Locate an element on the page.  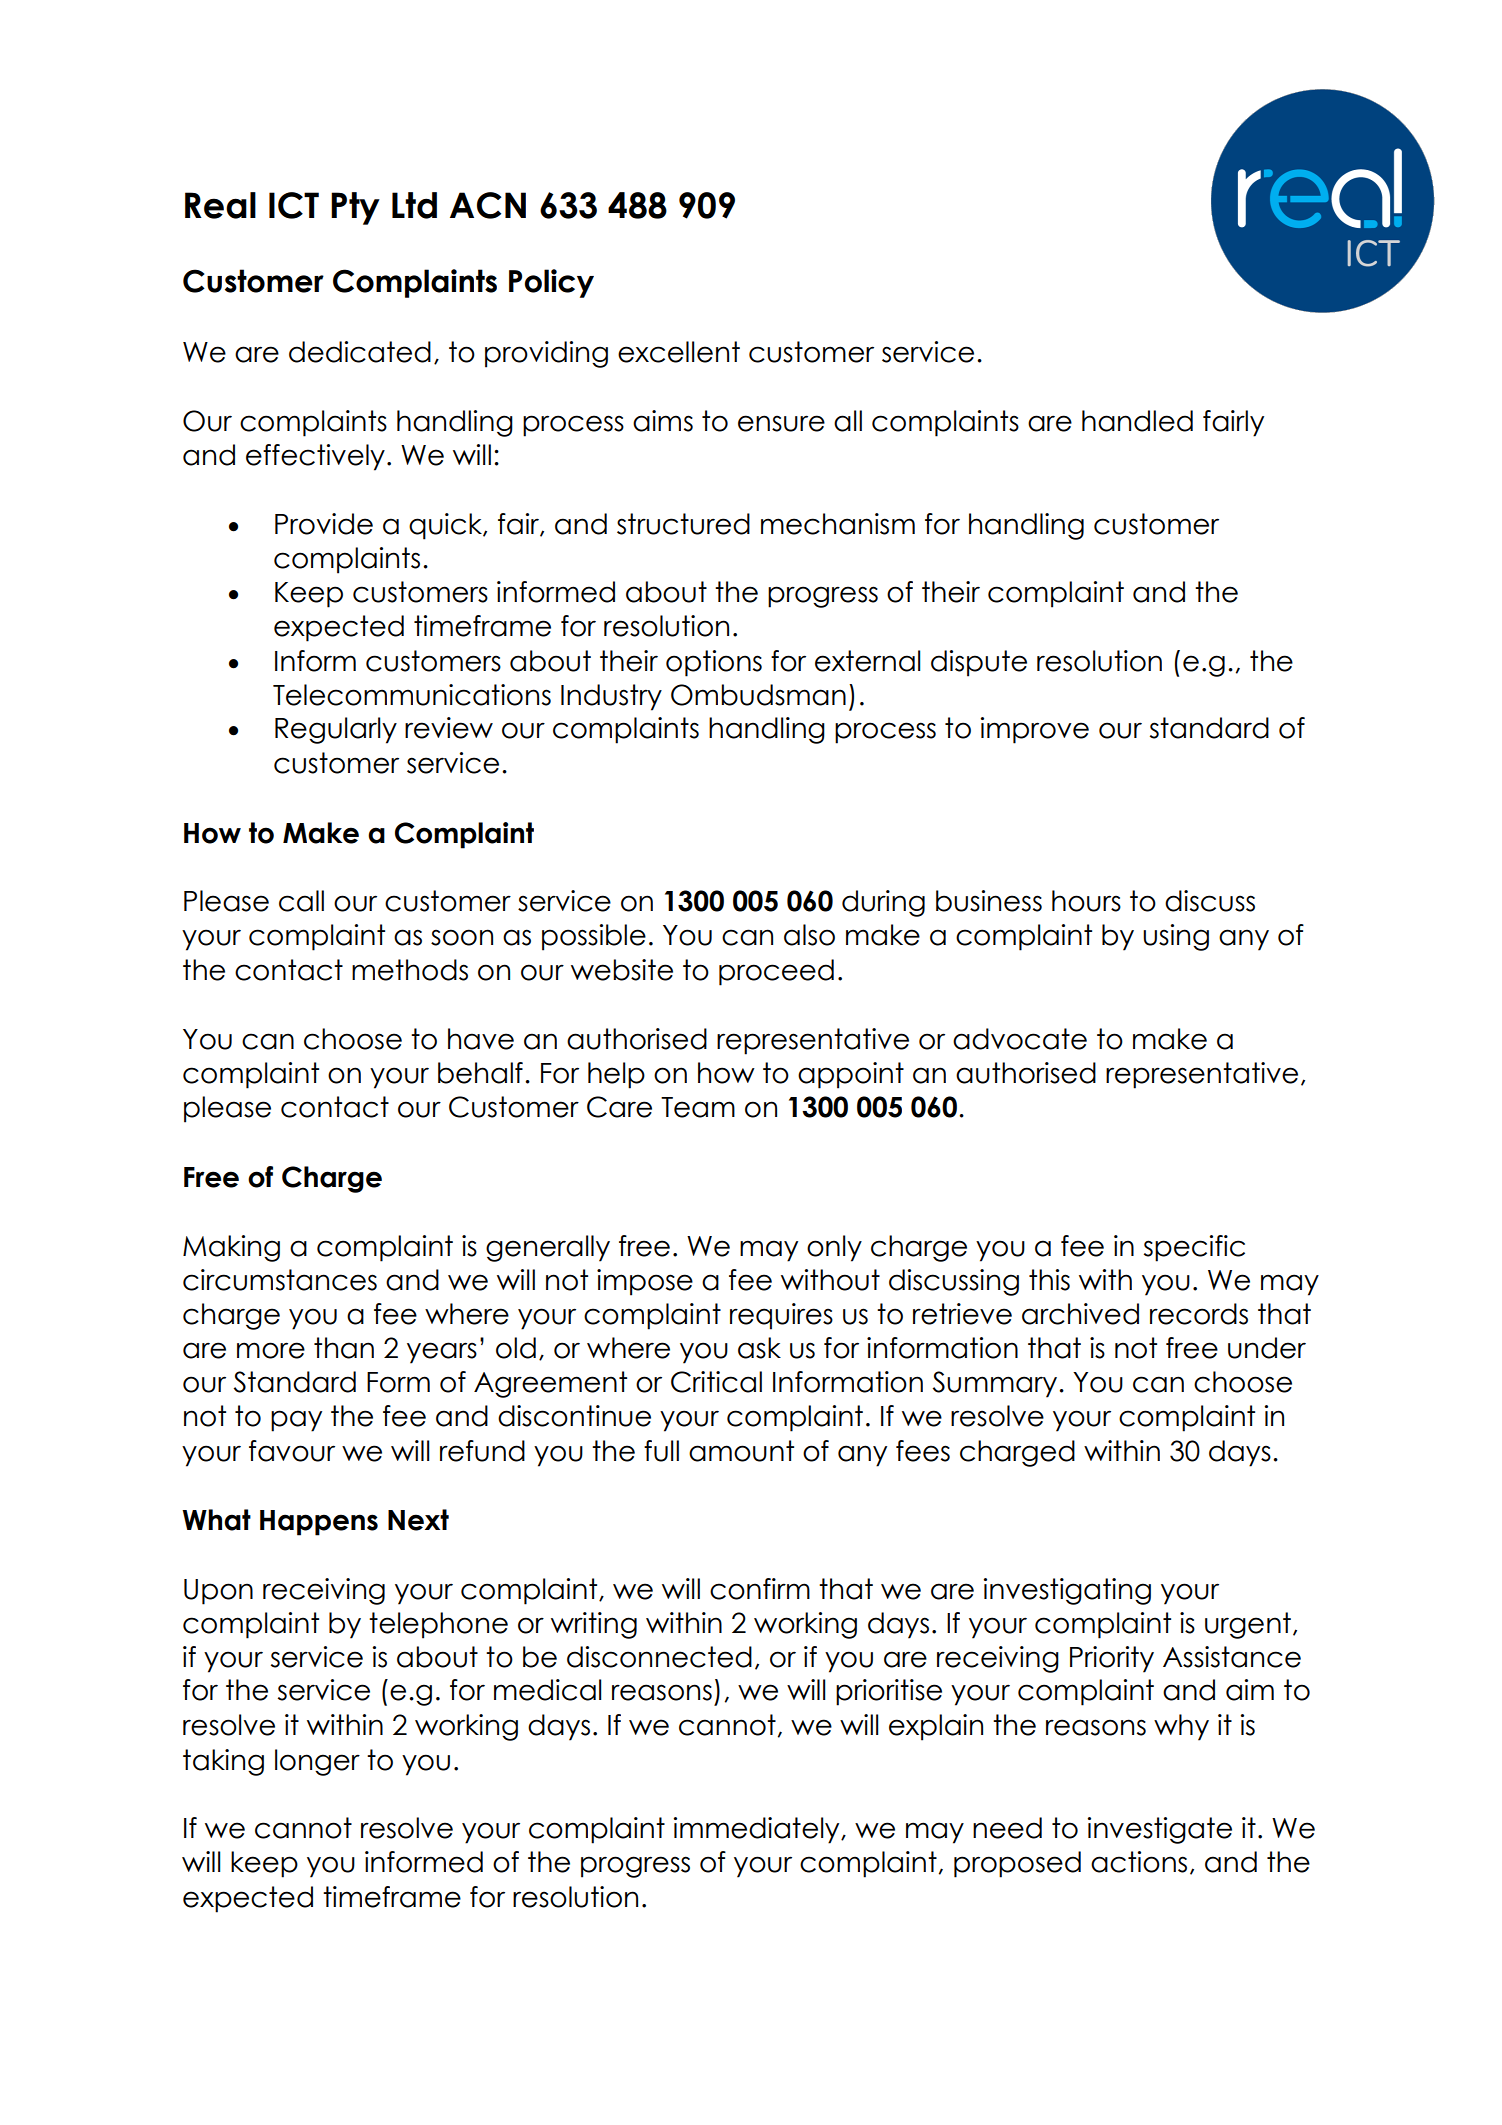
longer is located at coordinates (317, 1762).
